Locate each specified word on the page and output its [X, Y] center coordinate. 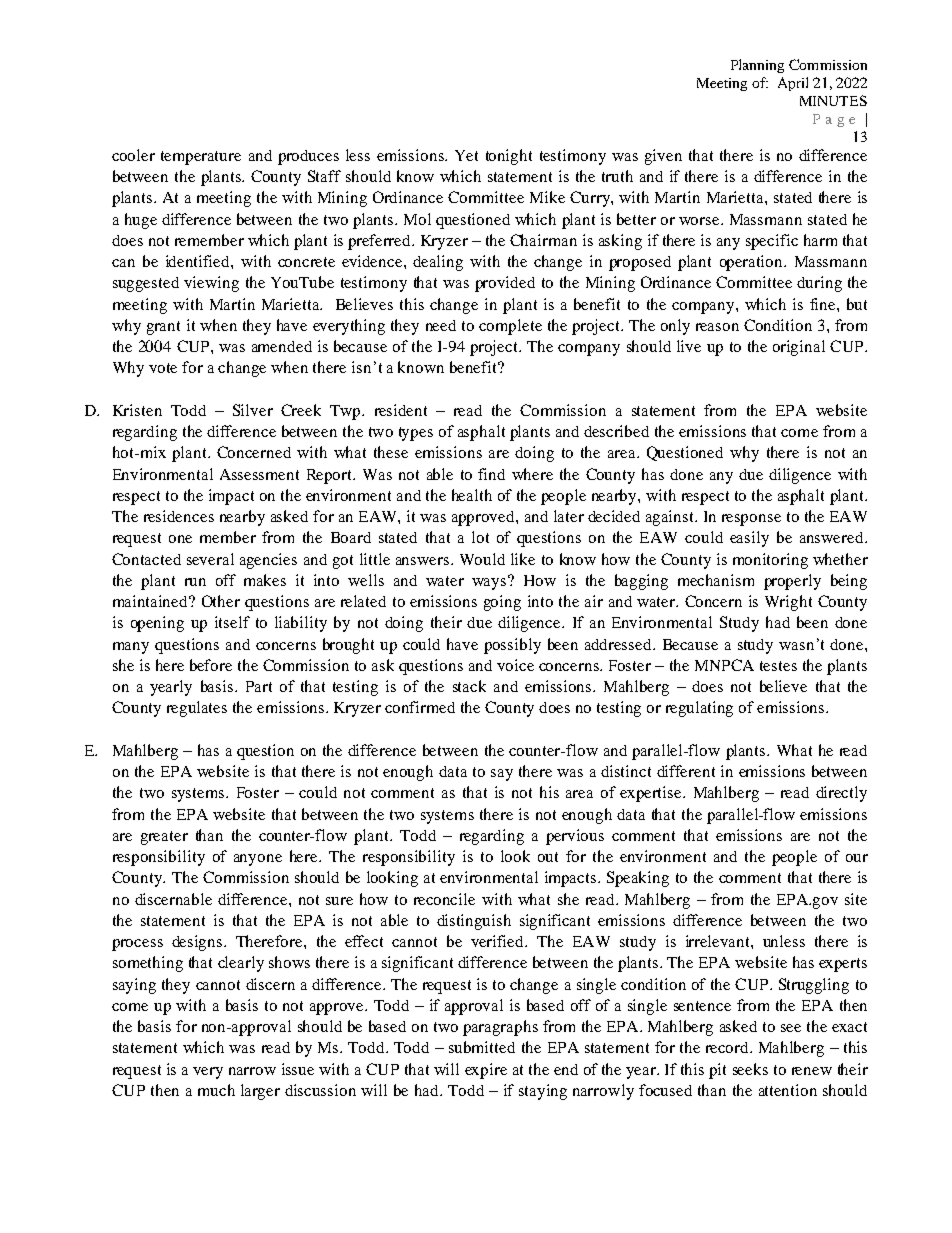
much [216, 1090]
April [793, 84]
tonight [509, 157]
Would [482, 559]
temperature [201, 158]
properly [792, 582]
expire [486, 1071]
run [195, 582]
